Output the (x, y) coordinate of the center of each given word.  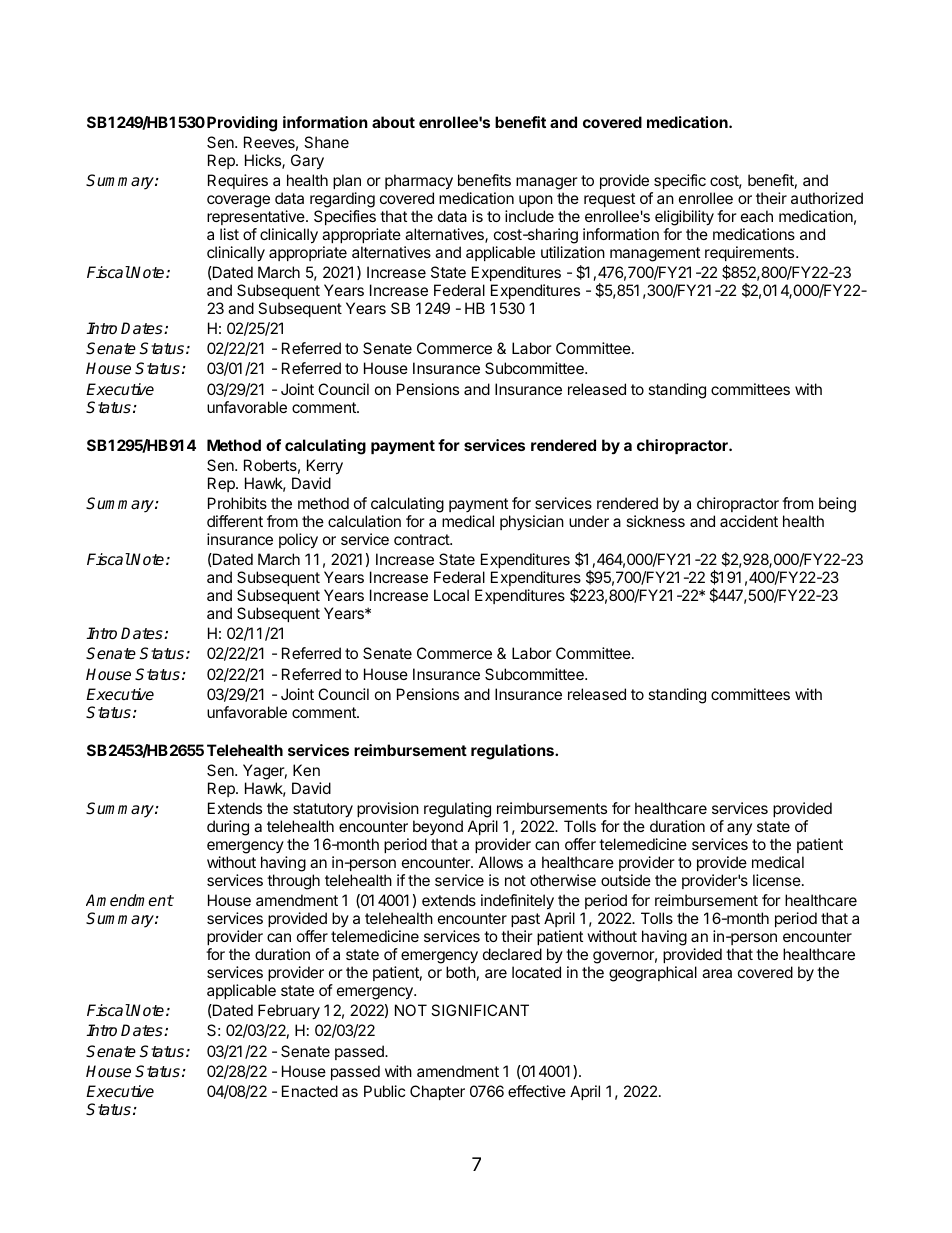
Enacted (310, 1091)
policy (298, 541)
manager (547, 183)
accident (749, 521)
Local (451, 595)
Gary (307, 162)
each (757, 216)
